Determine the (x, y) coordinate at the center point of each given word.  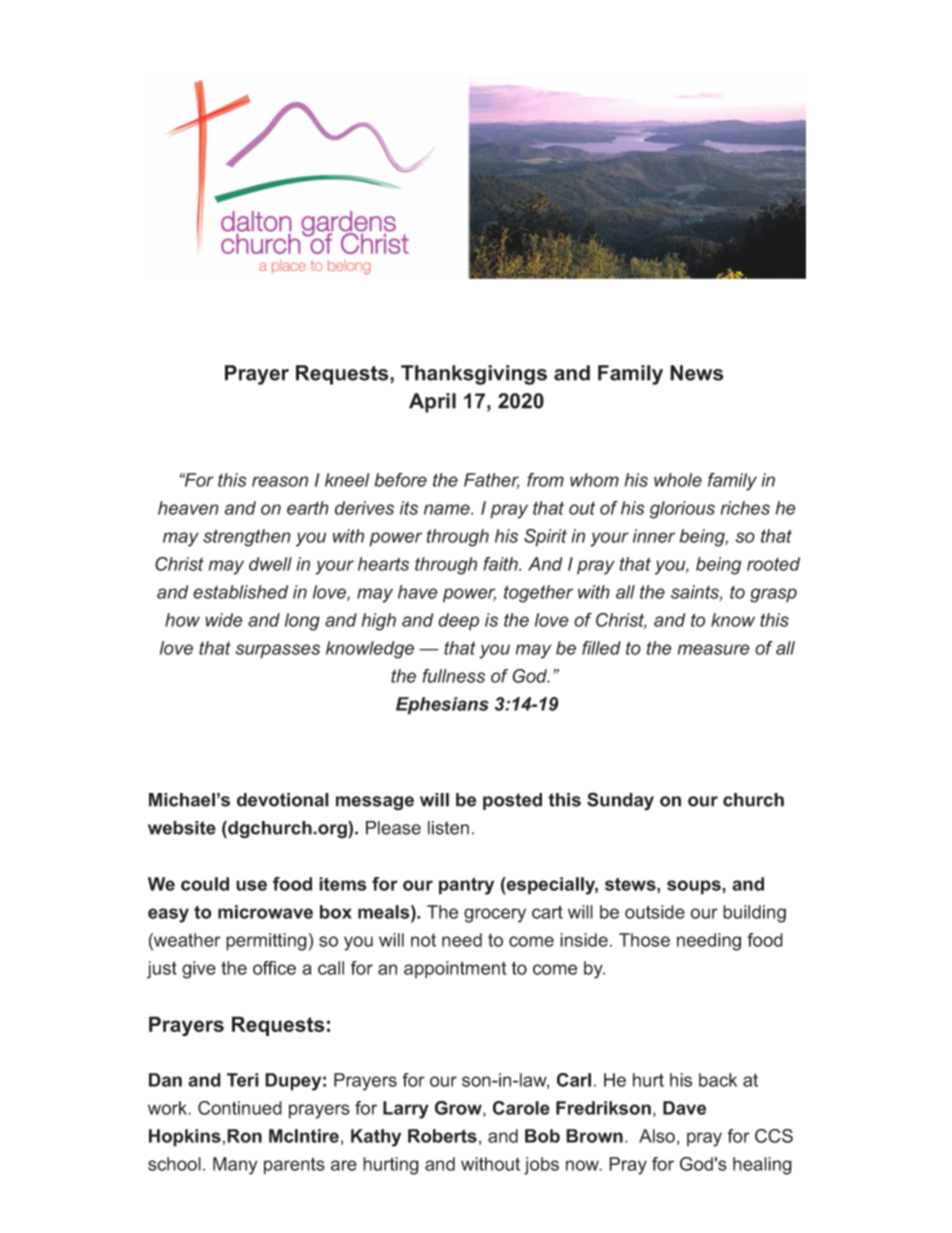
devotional (283, 800)
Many (235, 1166)
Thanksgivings (474, 375)
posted (512, 801)
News (696, 373)
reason (280, 481)
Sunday (620, 801)
